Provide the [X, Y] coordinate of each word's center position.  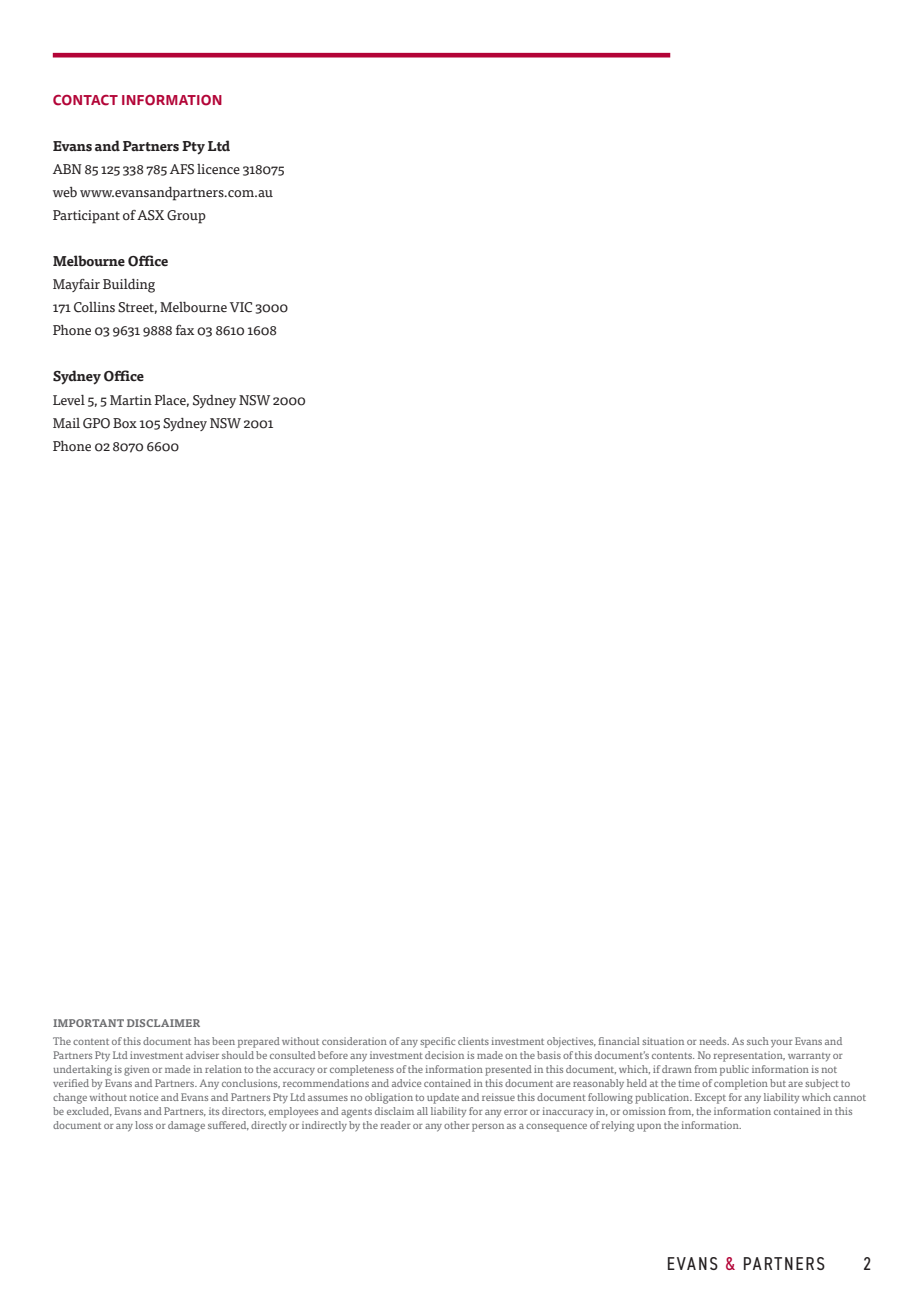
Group [186, 217]
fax [185, 330]
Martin [131, 400]
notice [143, 1097]
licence [218, 169]
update [443, 1098]
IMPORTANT [88, 1023]
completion [741, 1084]
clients [473, 1041]
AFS [182, 169]
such [758, 1041]
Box [125, 423]
